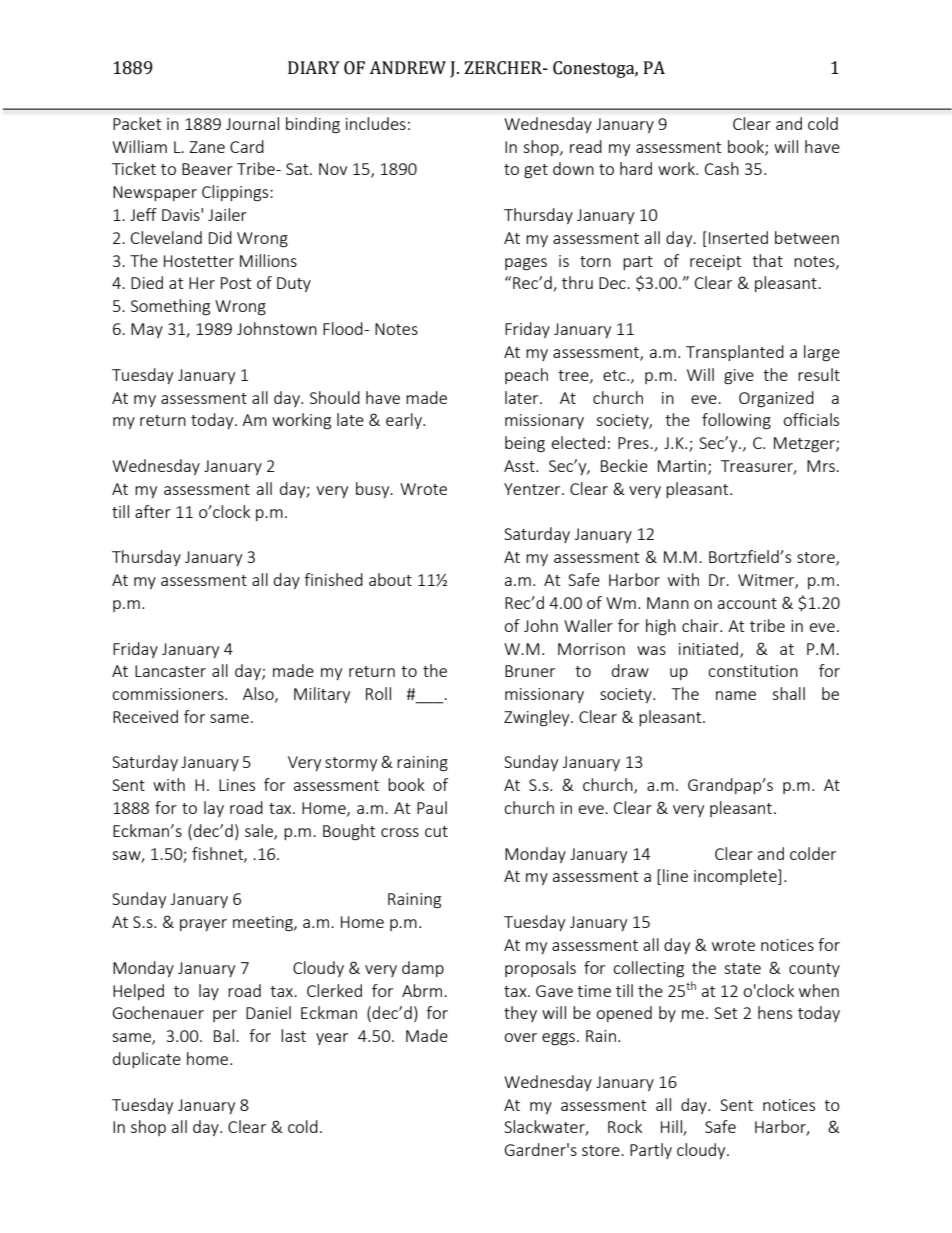 The image size is (952, 1233). What do you see at coordinates (722, 168) in the image?
I see `Cash` at bounding box center [722, 168].
